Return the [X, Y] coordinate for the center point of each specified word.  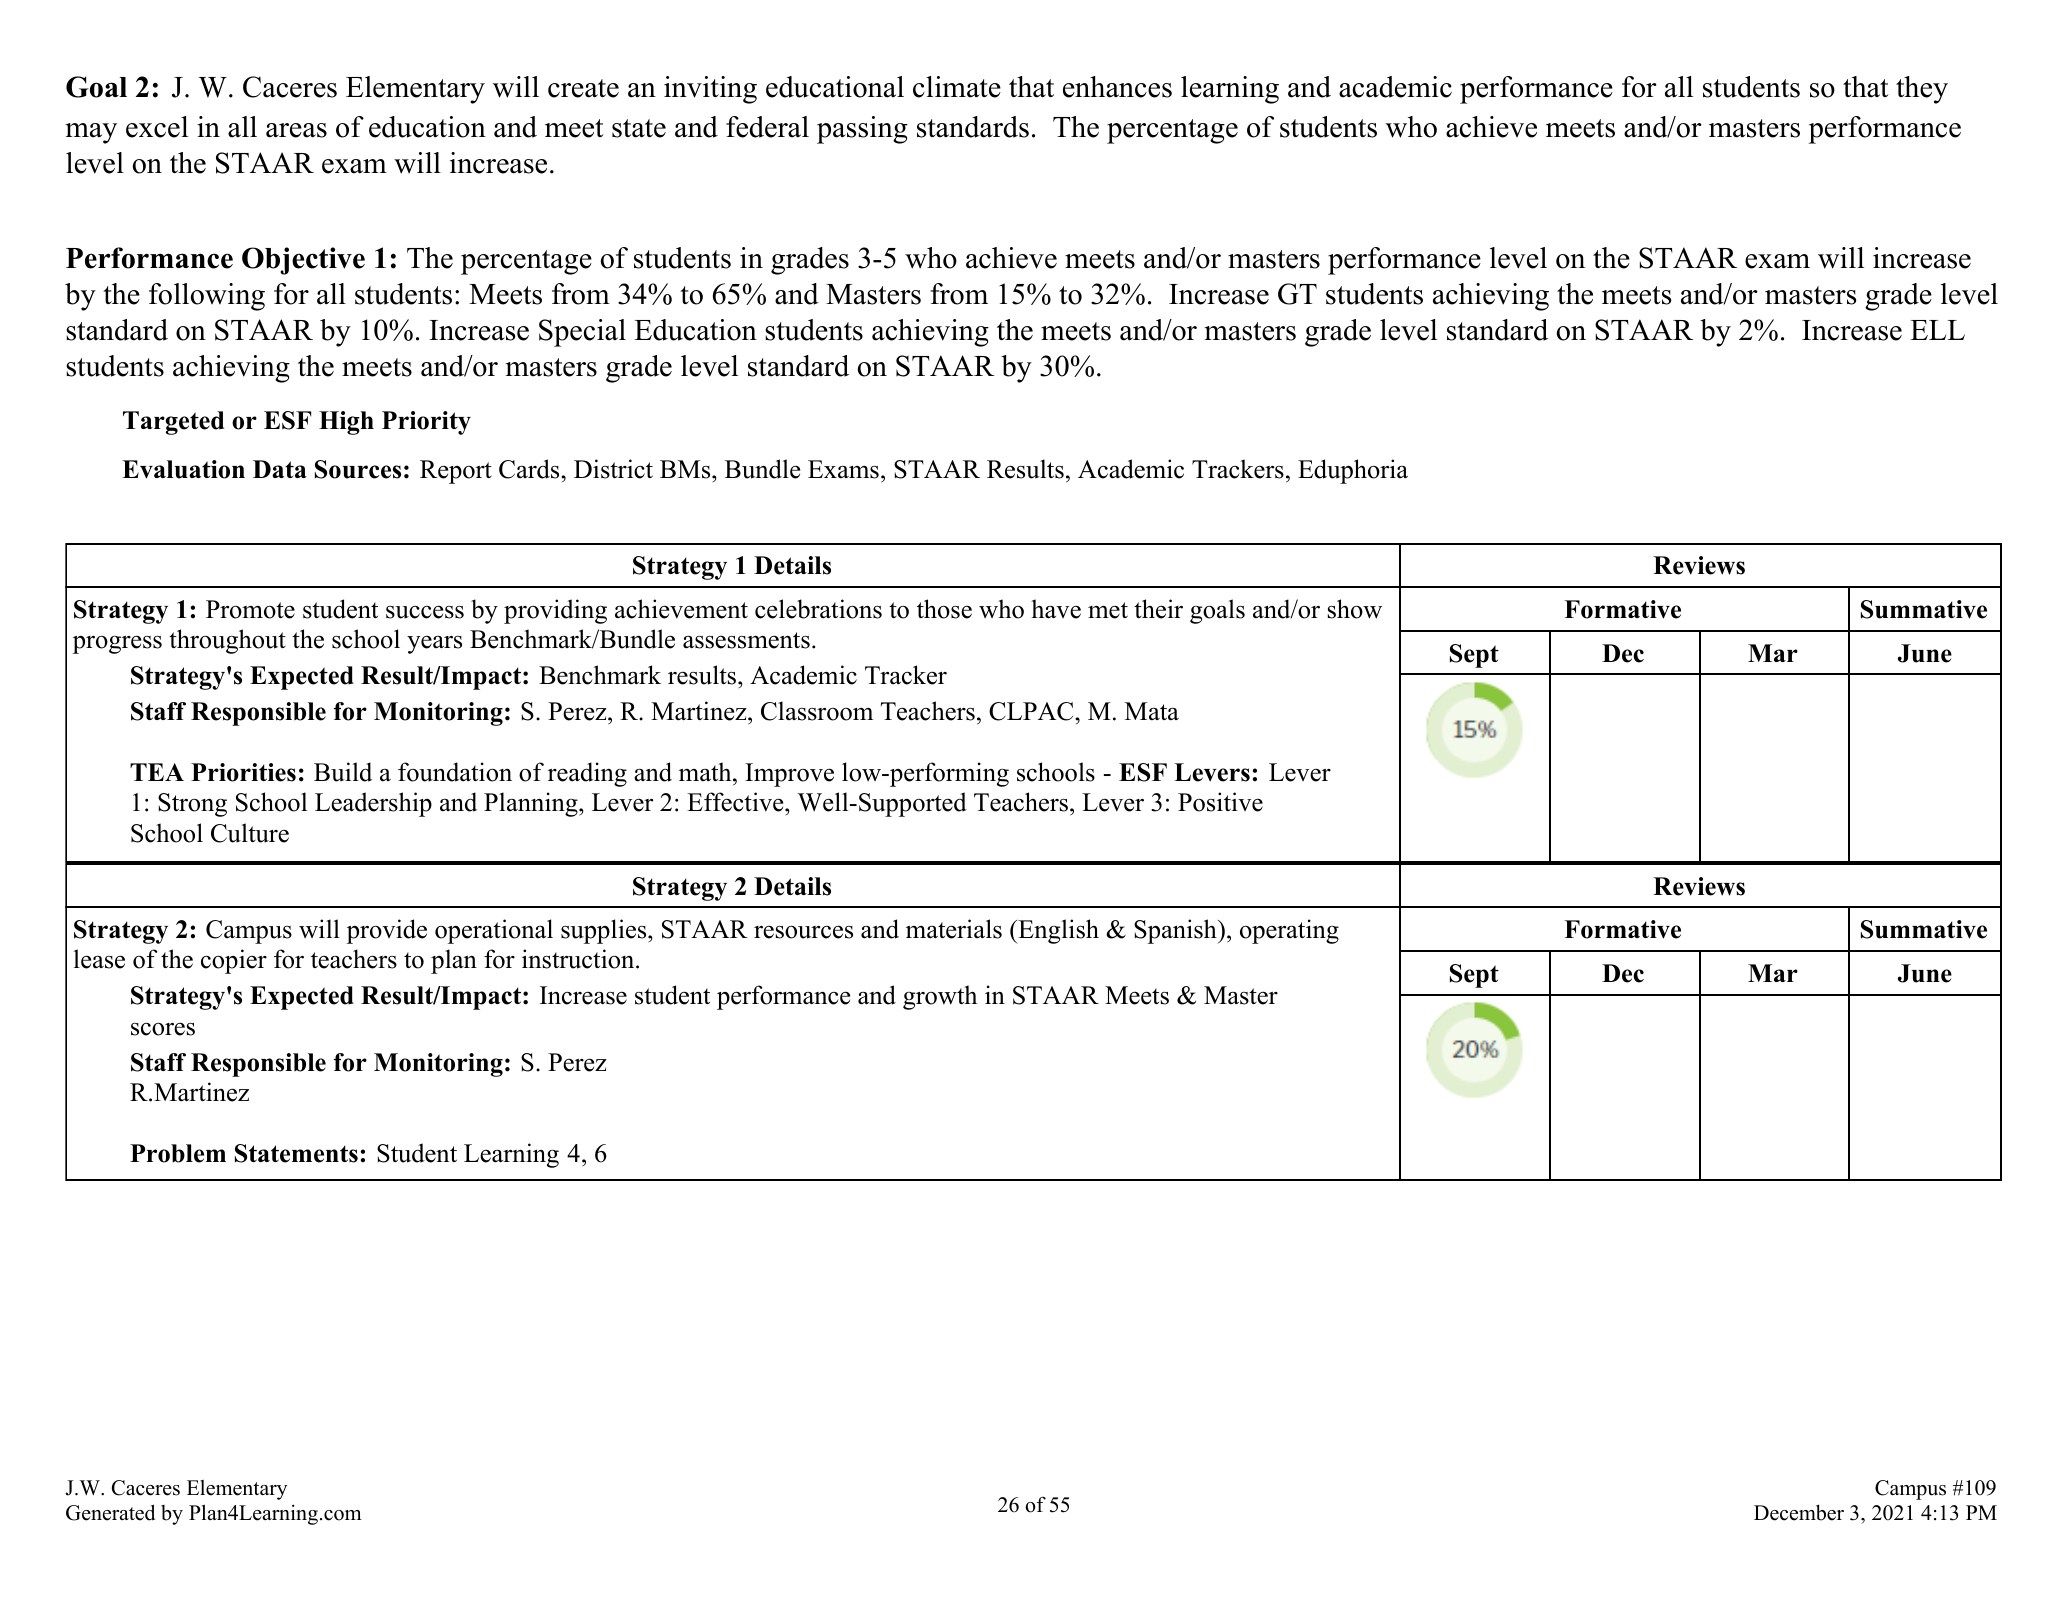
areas [296, 130]
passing [862, 130]
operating [1289, 931]
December [1799, 1512]
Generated [110, 1512]
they [1922, 90]
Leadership [373, 804]
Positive [1220, 802]
